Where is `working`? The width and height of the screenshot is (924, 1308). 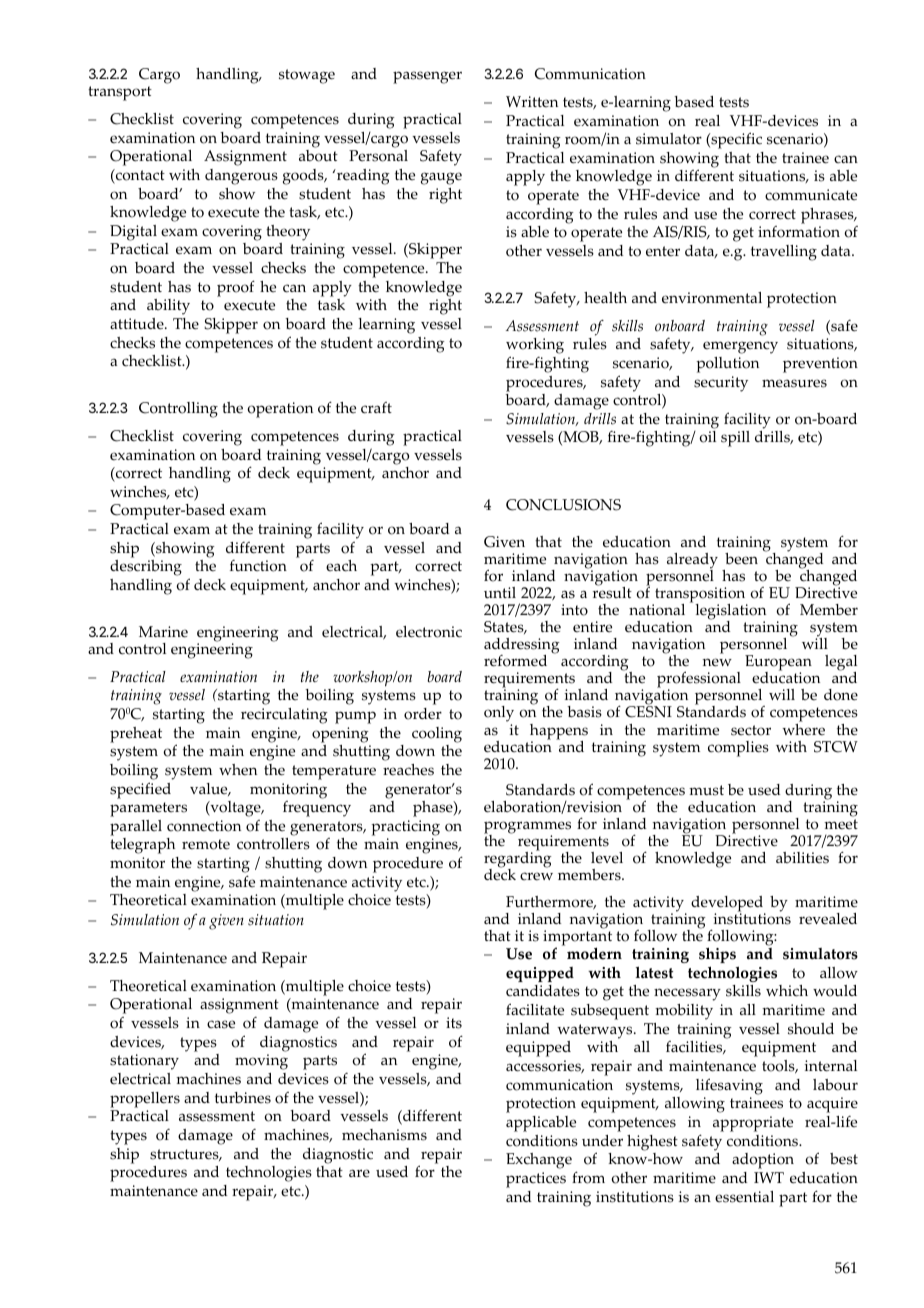 working is located at coordinates (535, 347).
